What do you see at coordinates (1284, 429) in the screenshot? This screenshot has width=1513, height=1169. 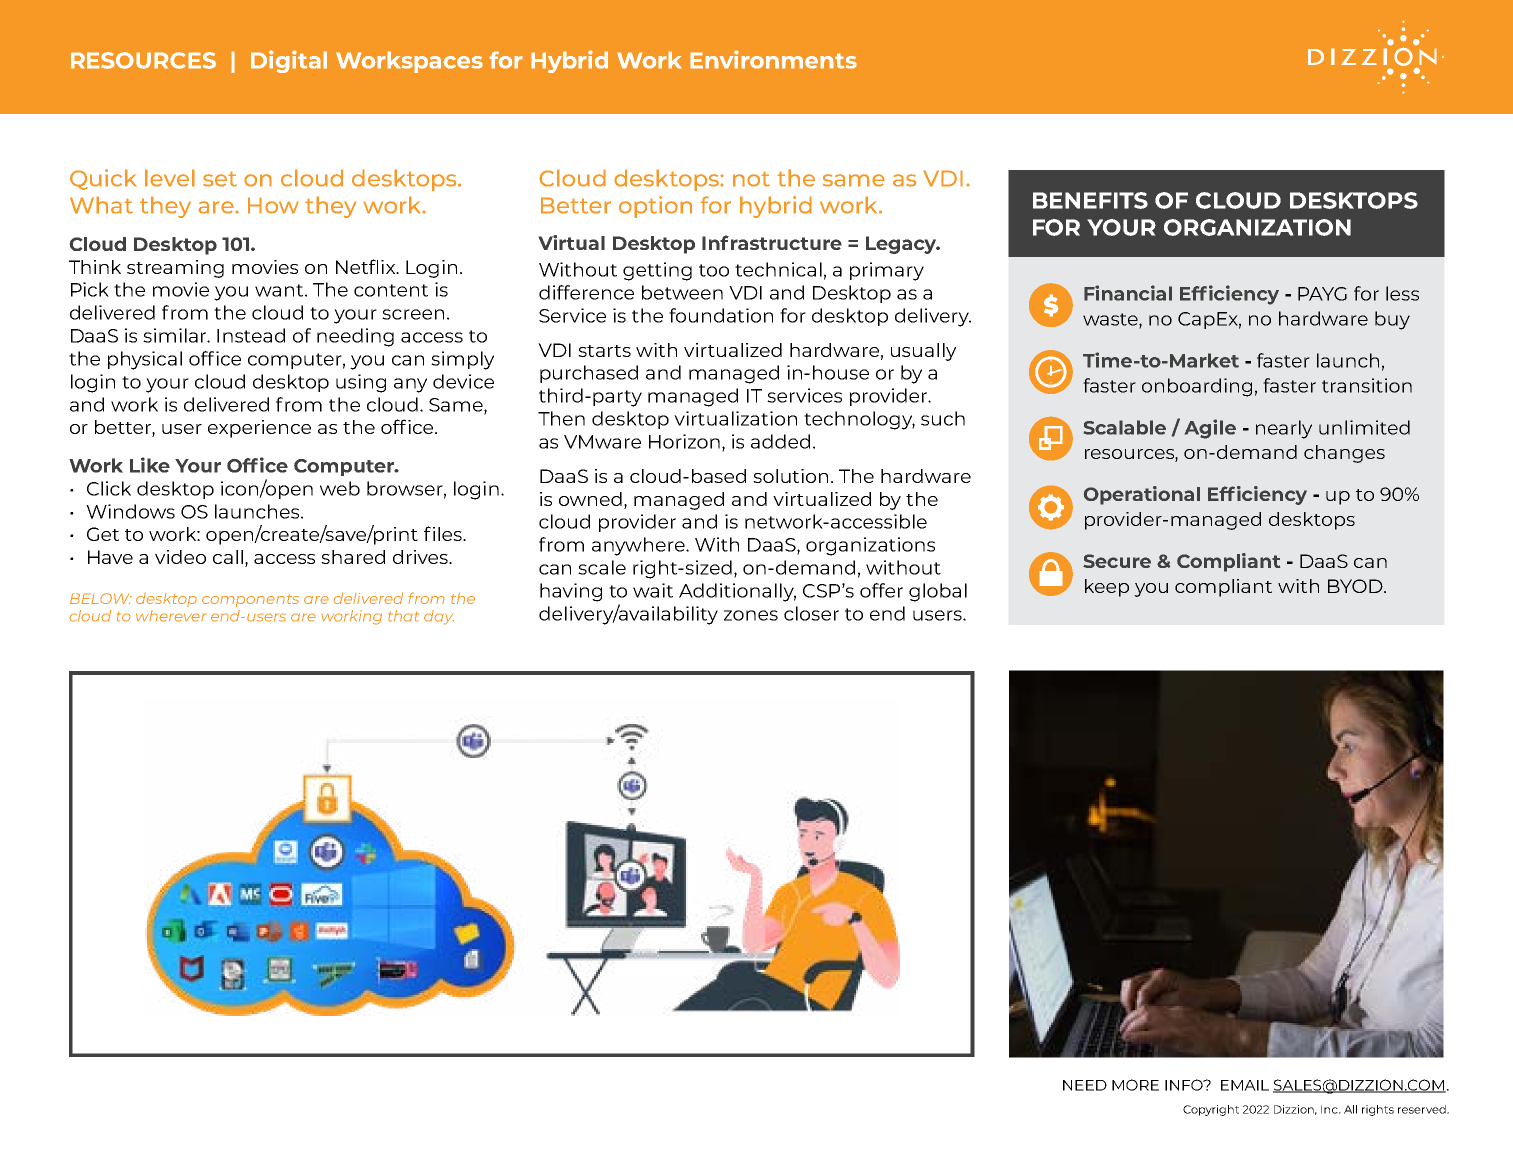 I see `nearly` at bounding box center [1284, 429].
